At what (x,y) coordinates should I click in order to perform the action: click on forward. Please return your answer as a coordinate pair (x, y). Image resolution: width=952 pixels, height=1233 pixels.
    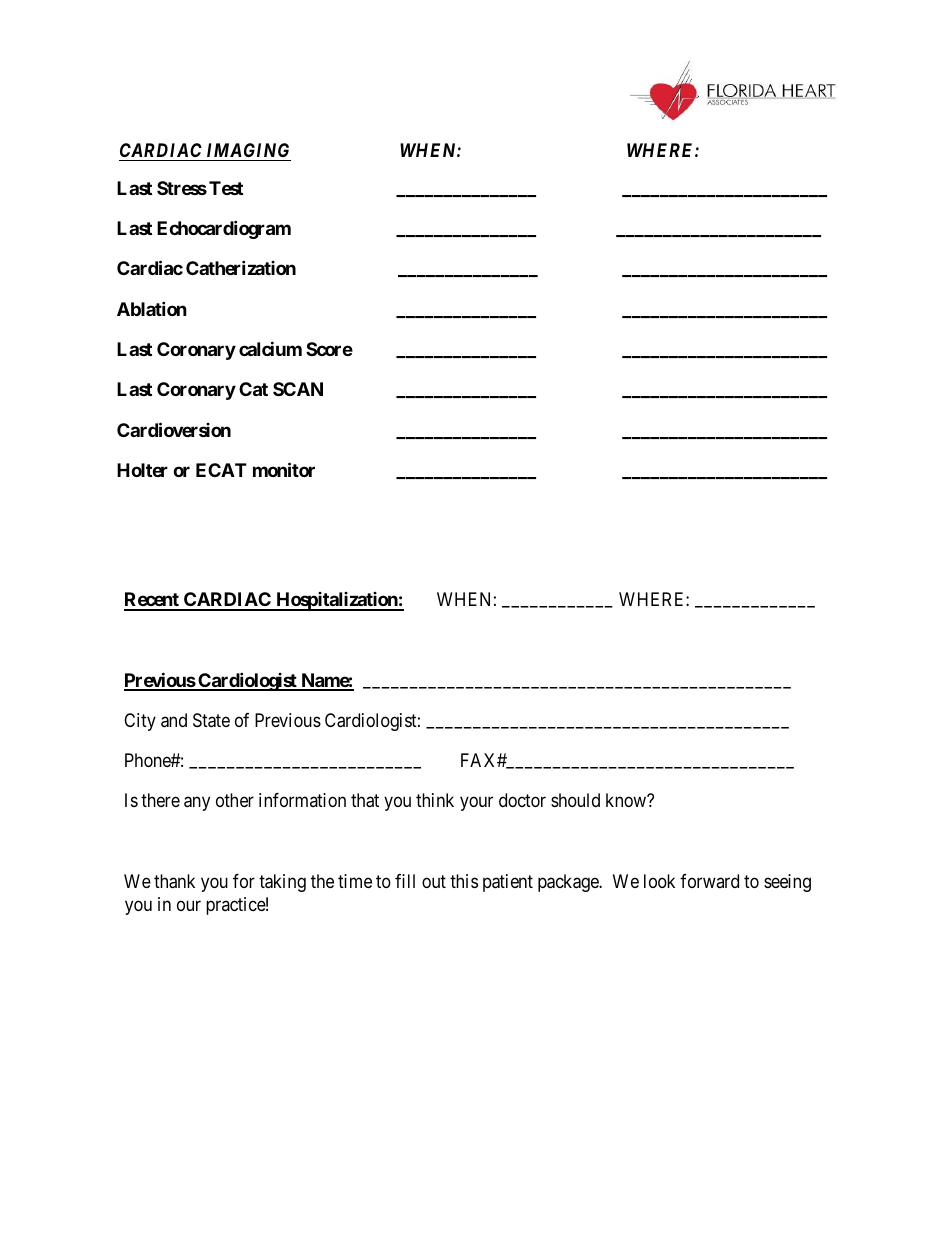
    Looking at the image, I should click on (709, 881).
